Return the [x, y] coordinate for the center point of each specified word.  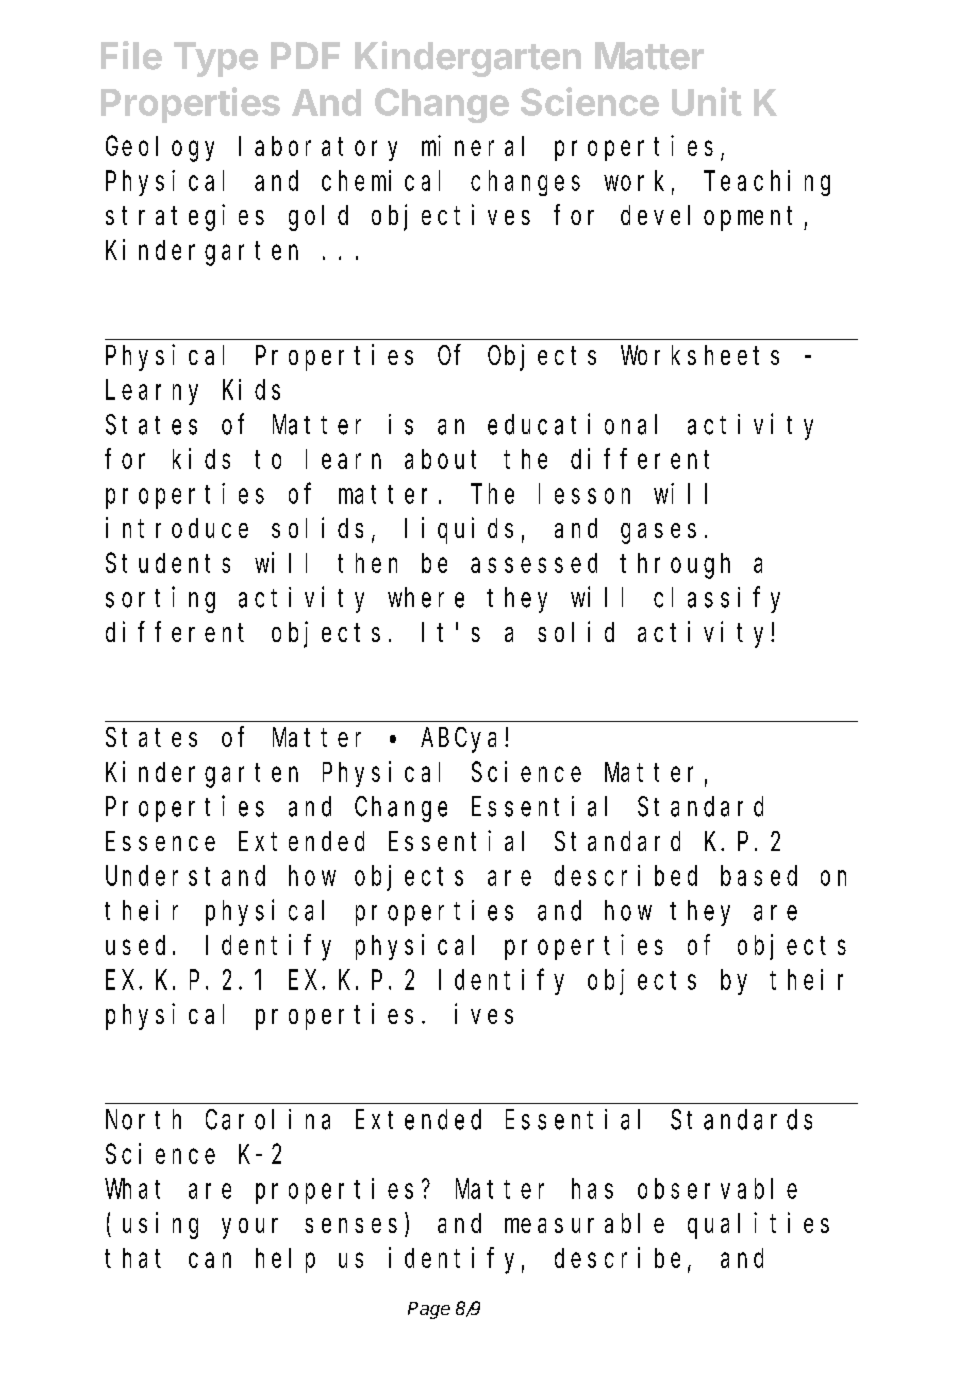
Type [216, 59]
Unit [707, 101]
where [426, 597]
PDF [305, 55]
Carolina [268, 1119]
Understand [185, 876]
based [759, 876]
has [592, 1189]
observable [717, 1189]
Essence [160, 842]
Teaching [767, 183]
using [160, 1225]
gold [318, 218]
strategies [185, 217]
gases [658, 533]
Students [168, 563]
